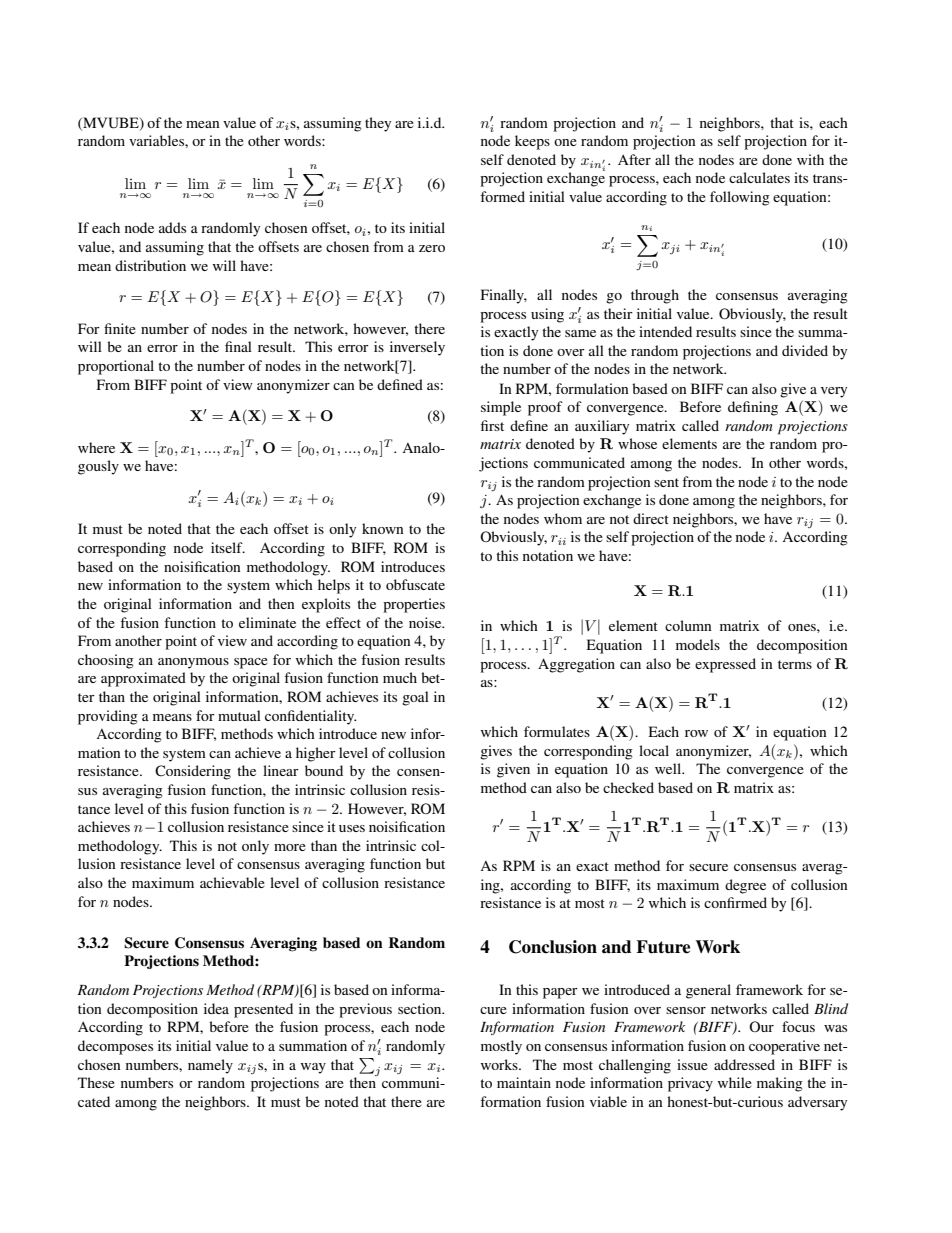 The image size is (952, 1233). I want to click on uses, so click(352, 828).
